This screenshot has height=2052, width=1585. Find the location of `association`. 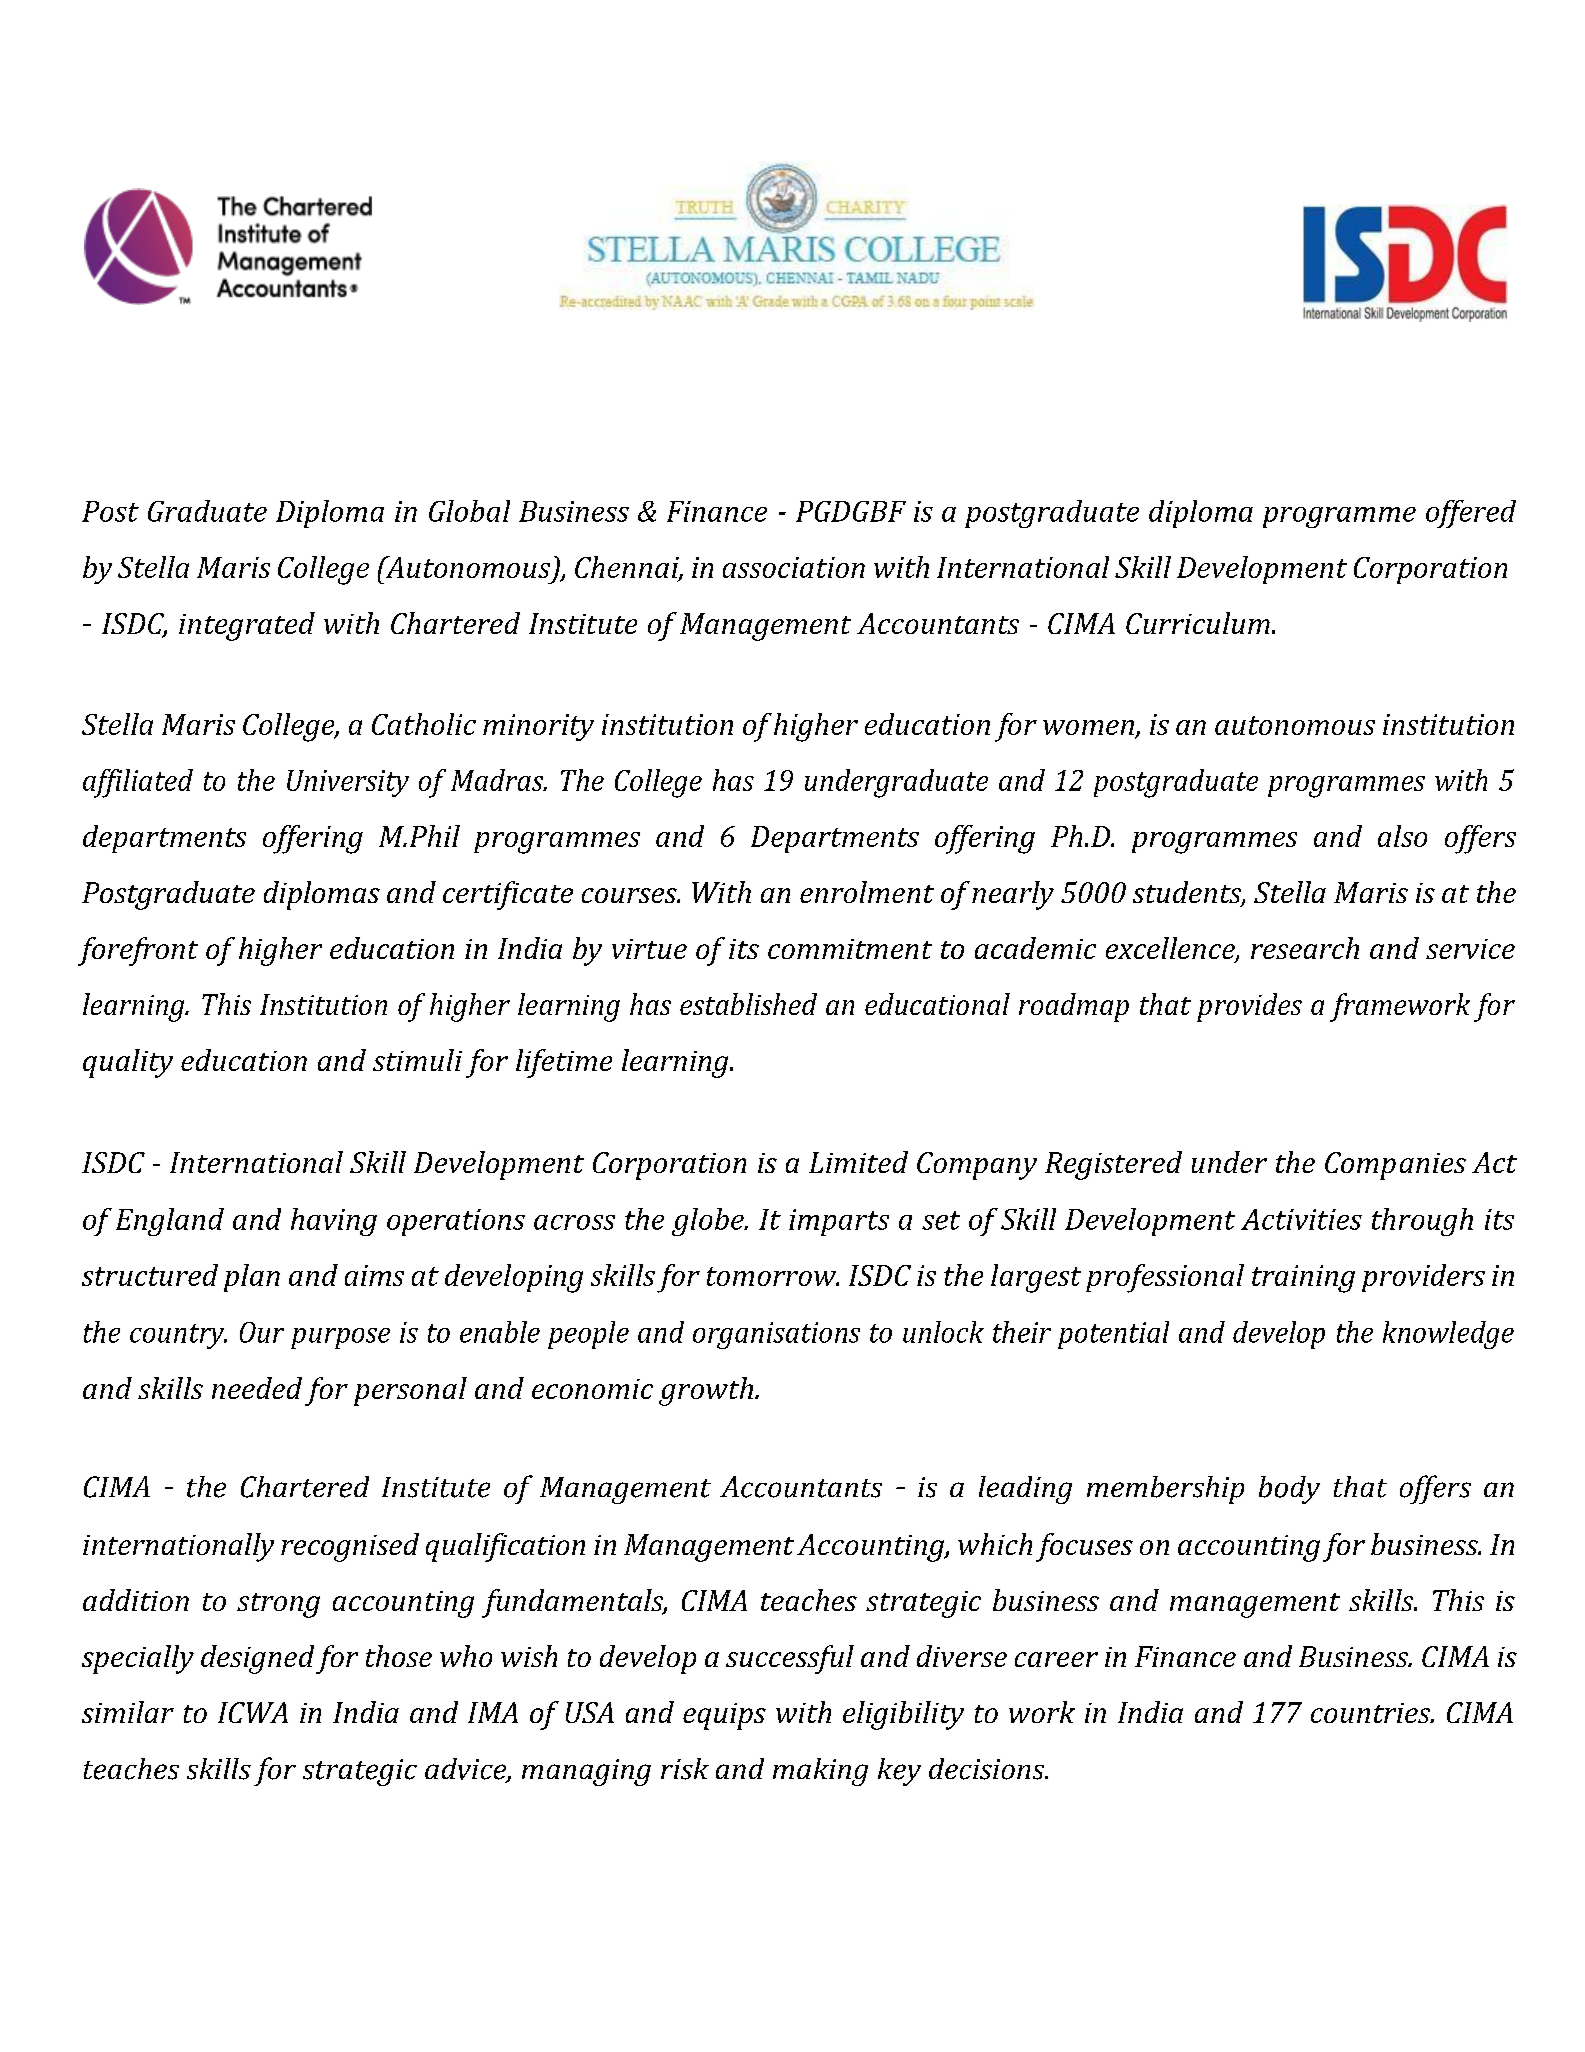

association is located at coordinates (794, 567).
